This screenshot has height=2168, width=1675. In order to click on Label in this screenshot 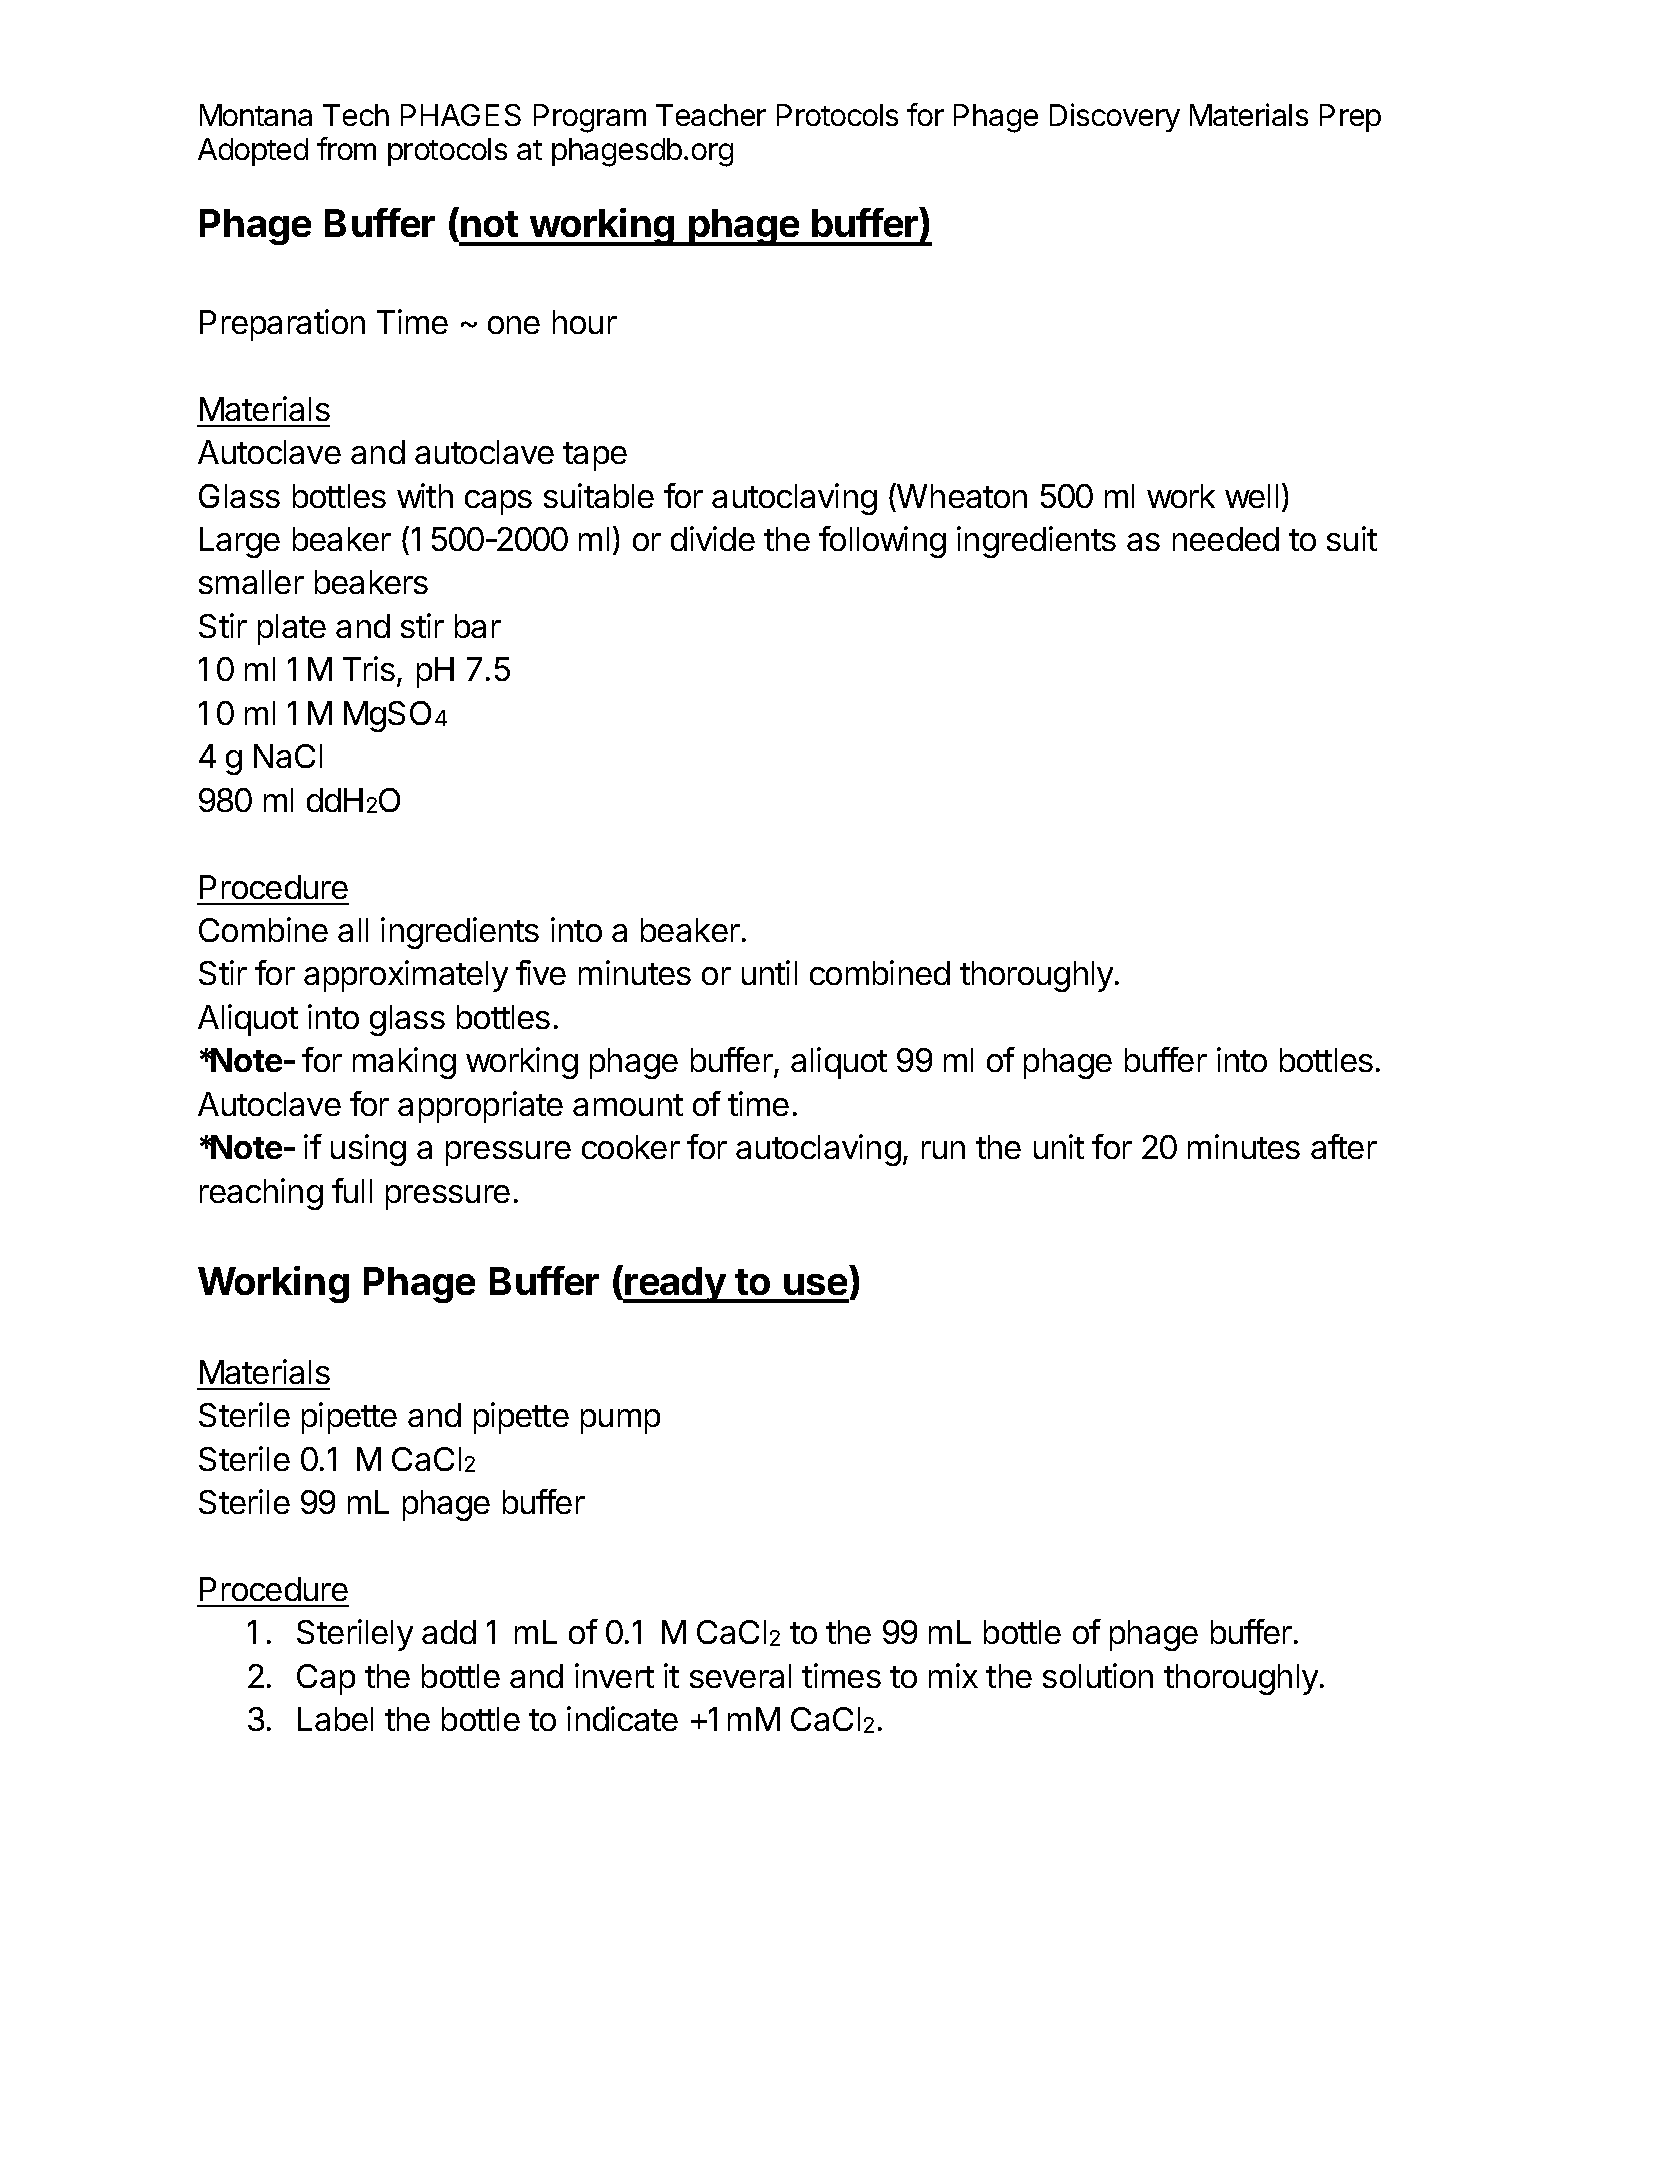, I will do `click(335, 1719)`.
